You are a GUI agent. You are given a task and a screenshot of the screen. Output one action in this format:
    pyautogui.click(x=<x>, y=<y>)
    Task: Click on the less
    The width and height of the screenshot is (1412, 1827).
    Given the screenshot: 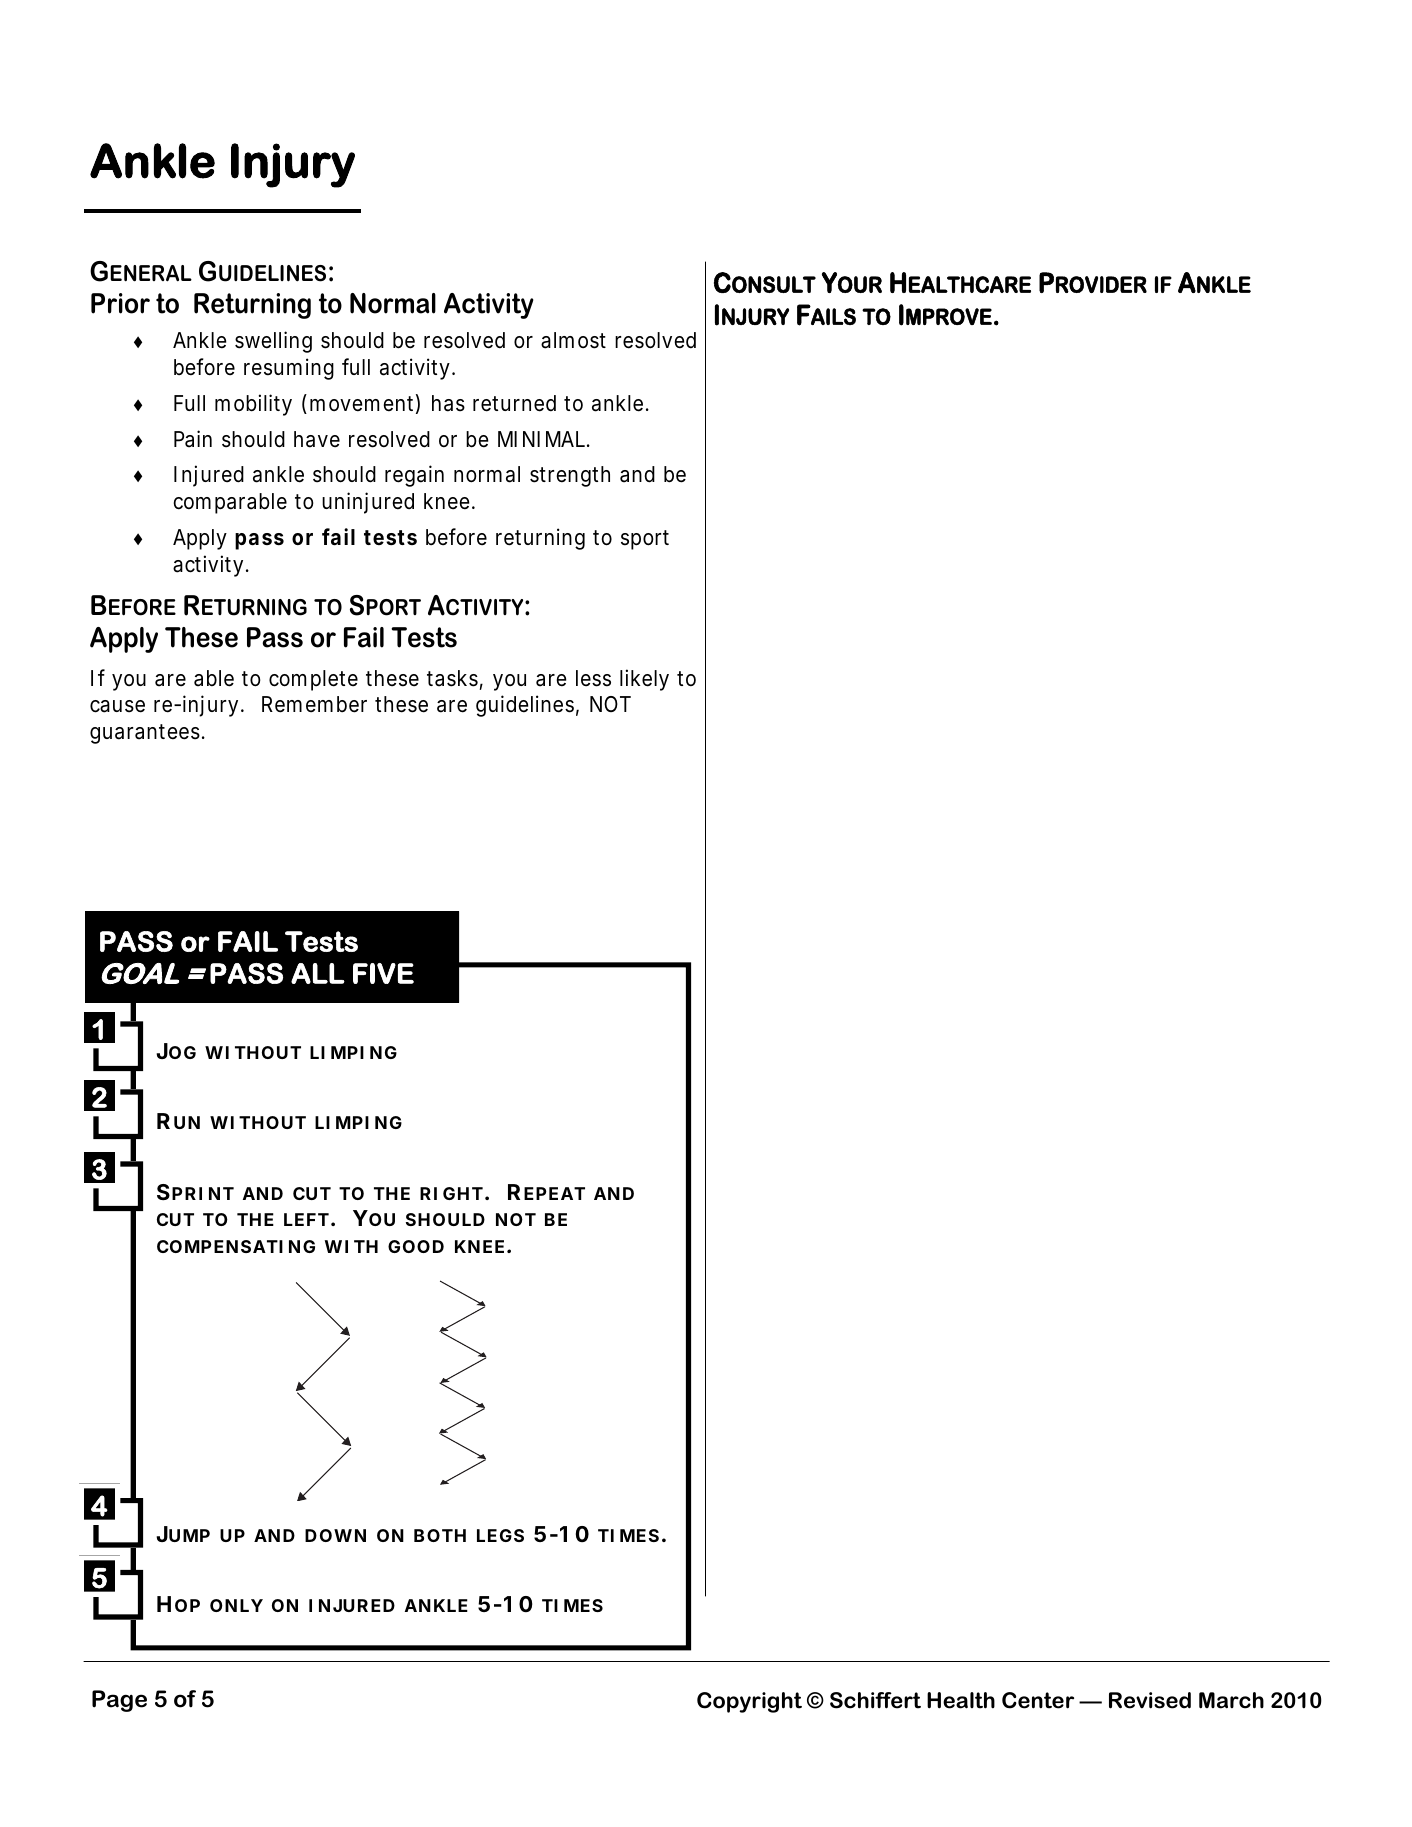 What is the action you would take?
    pyautogui.click(x=593, y=678)
